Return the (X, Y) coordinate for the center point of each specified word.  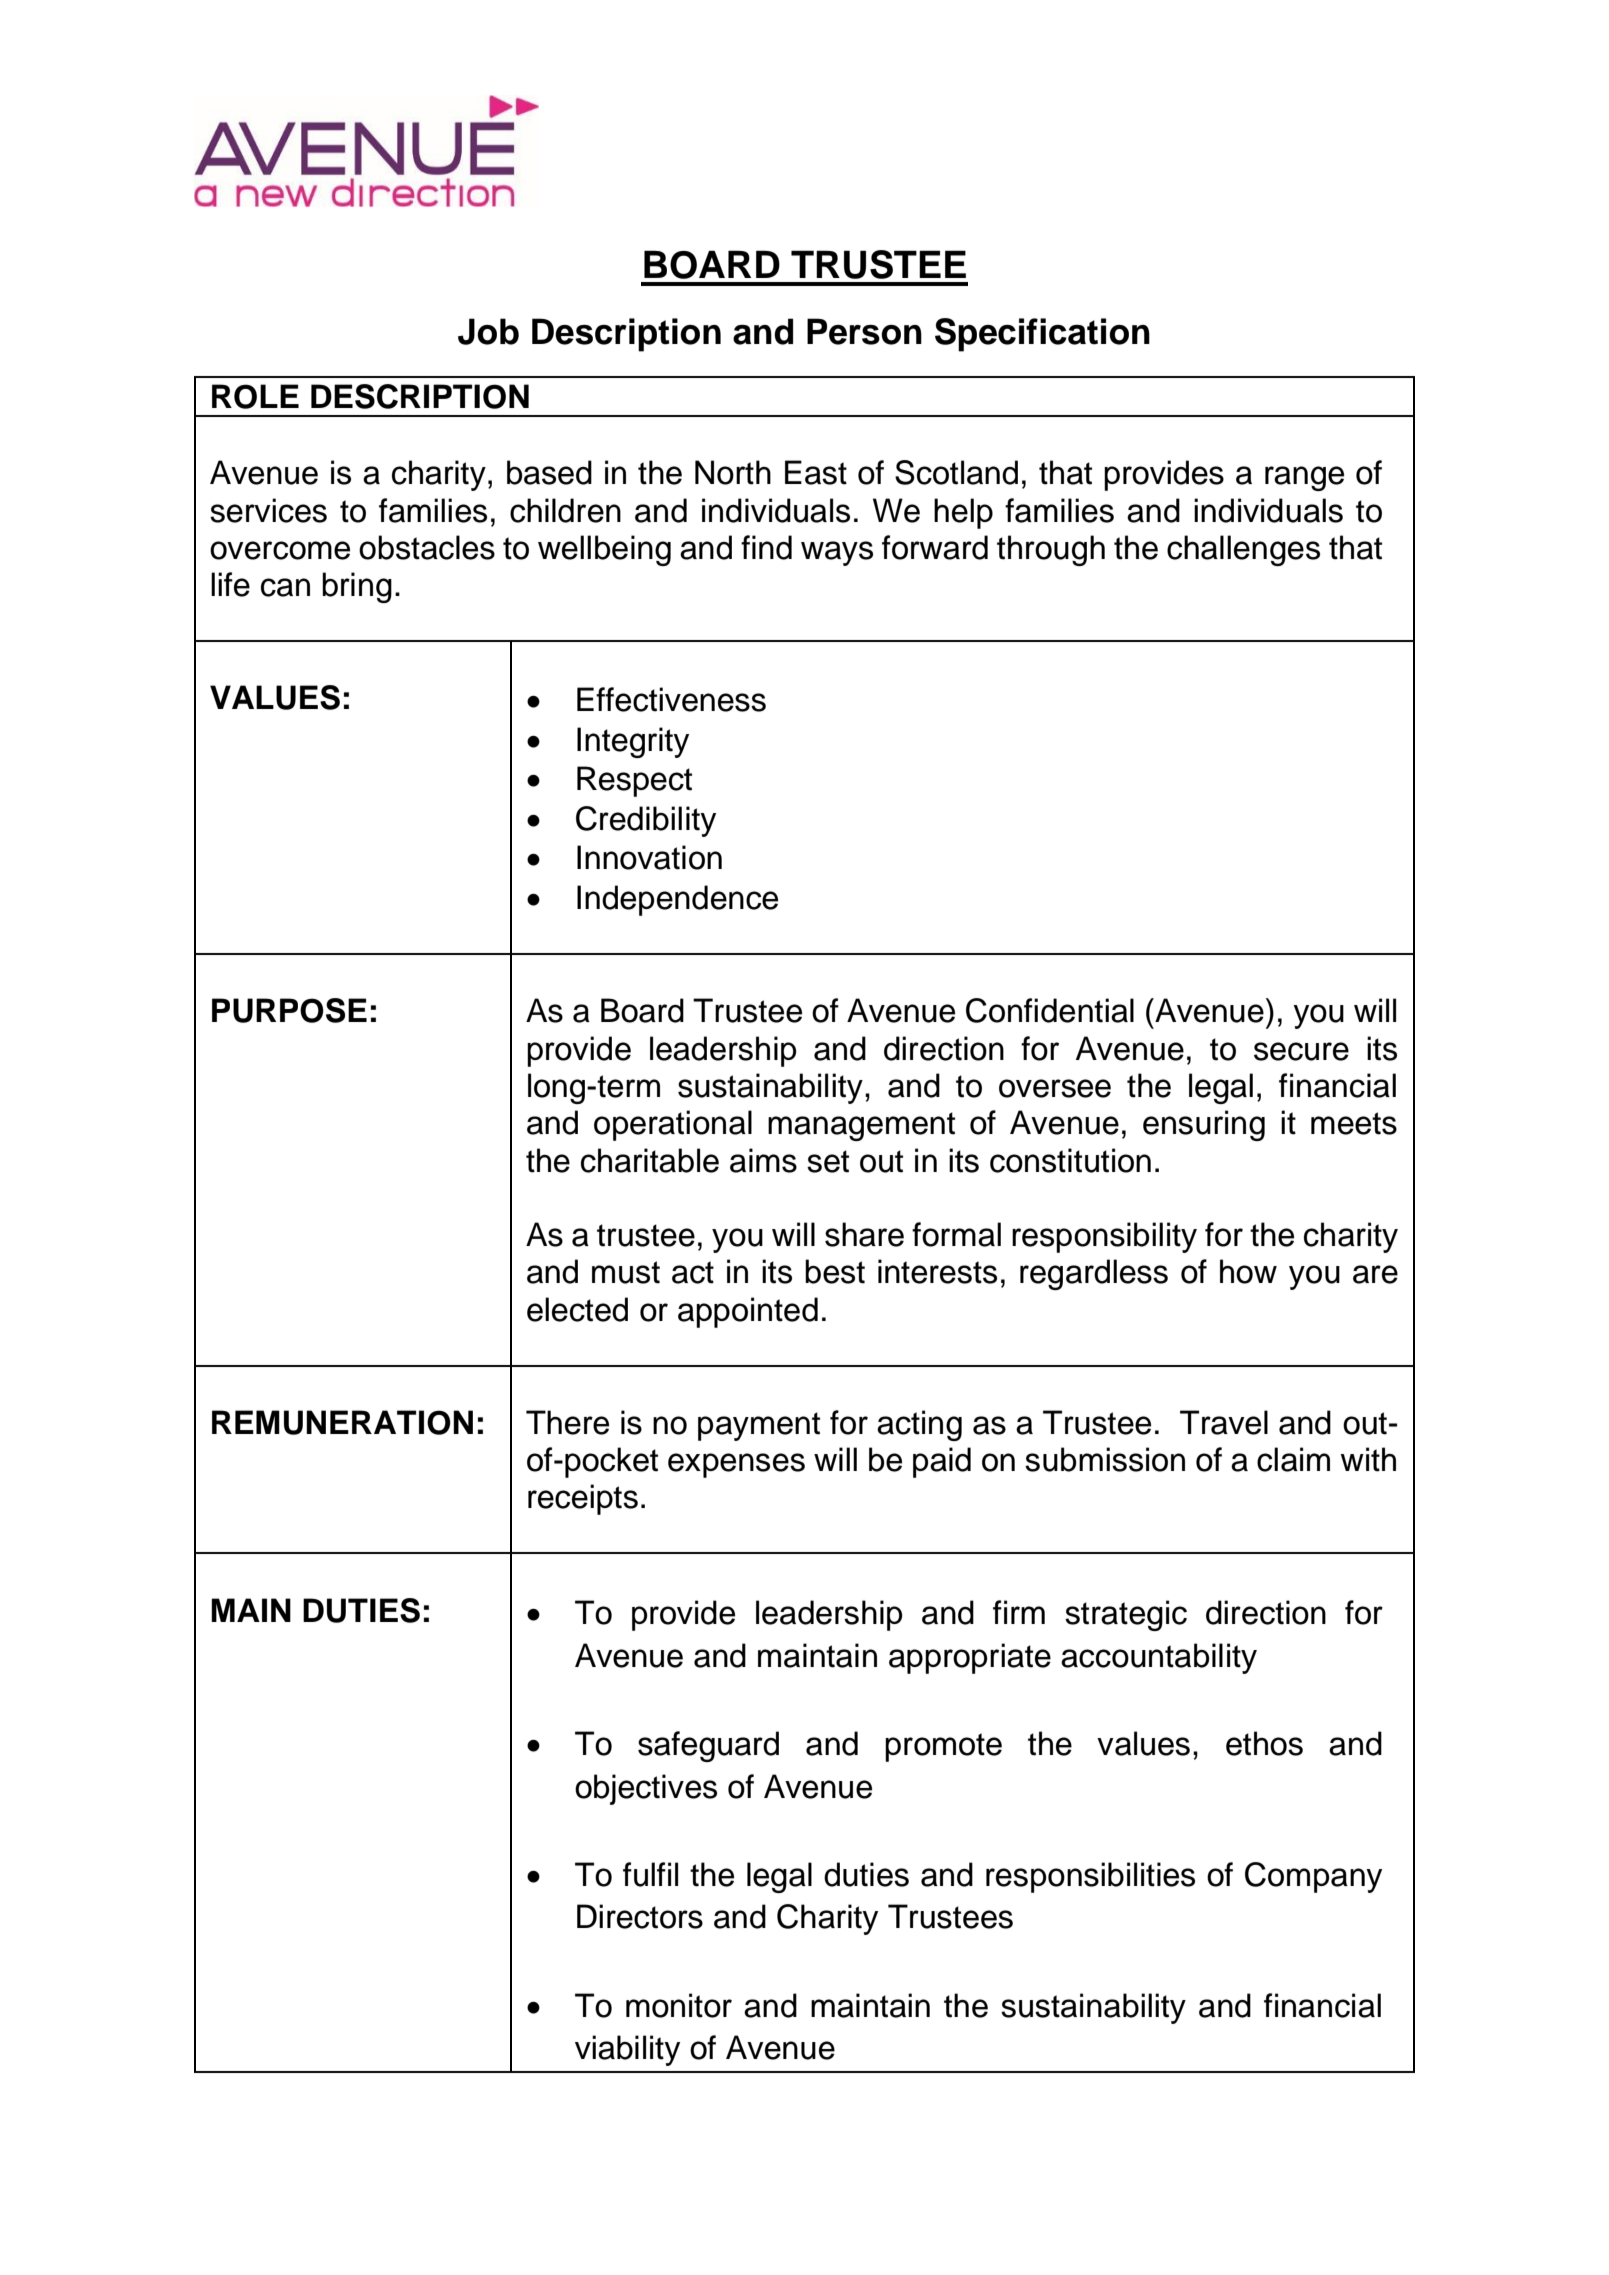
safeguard (708, 1746)
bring (357, 587)
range (1304, 478)
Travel (1224, 1422)
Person (864, 331)
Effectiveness (671, 699)
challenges (1243, 550)
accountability (1159, 1658)
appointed (748, 1312)
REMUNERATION (342, 1422)
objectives (646, 1789)
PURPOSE (289, 1010)
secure (1301, 1051)
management (861, 1126)
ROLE (255, 396)
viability (627, 2050)
